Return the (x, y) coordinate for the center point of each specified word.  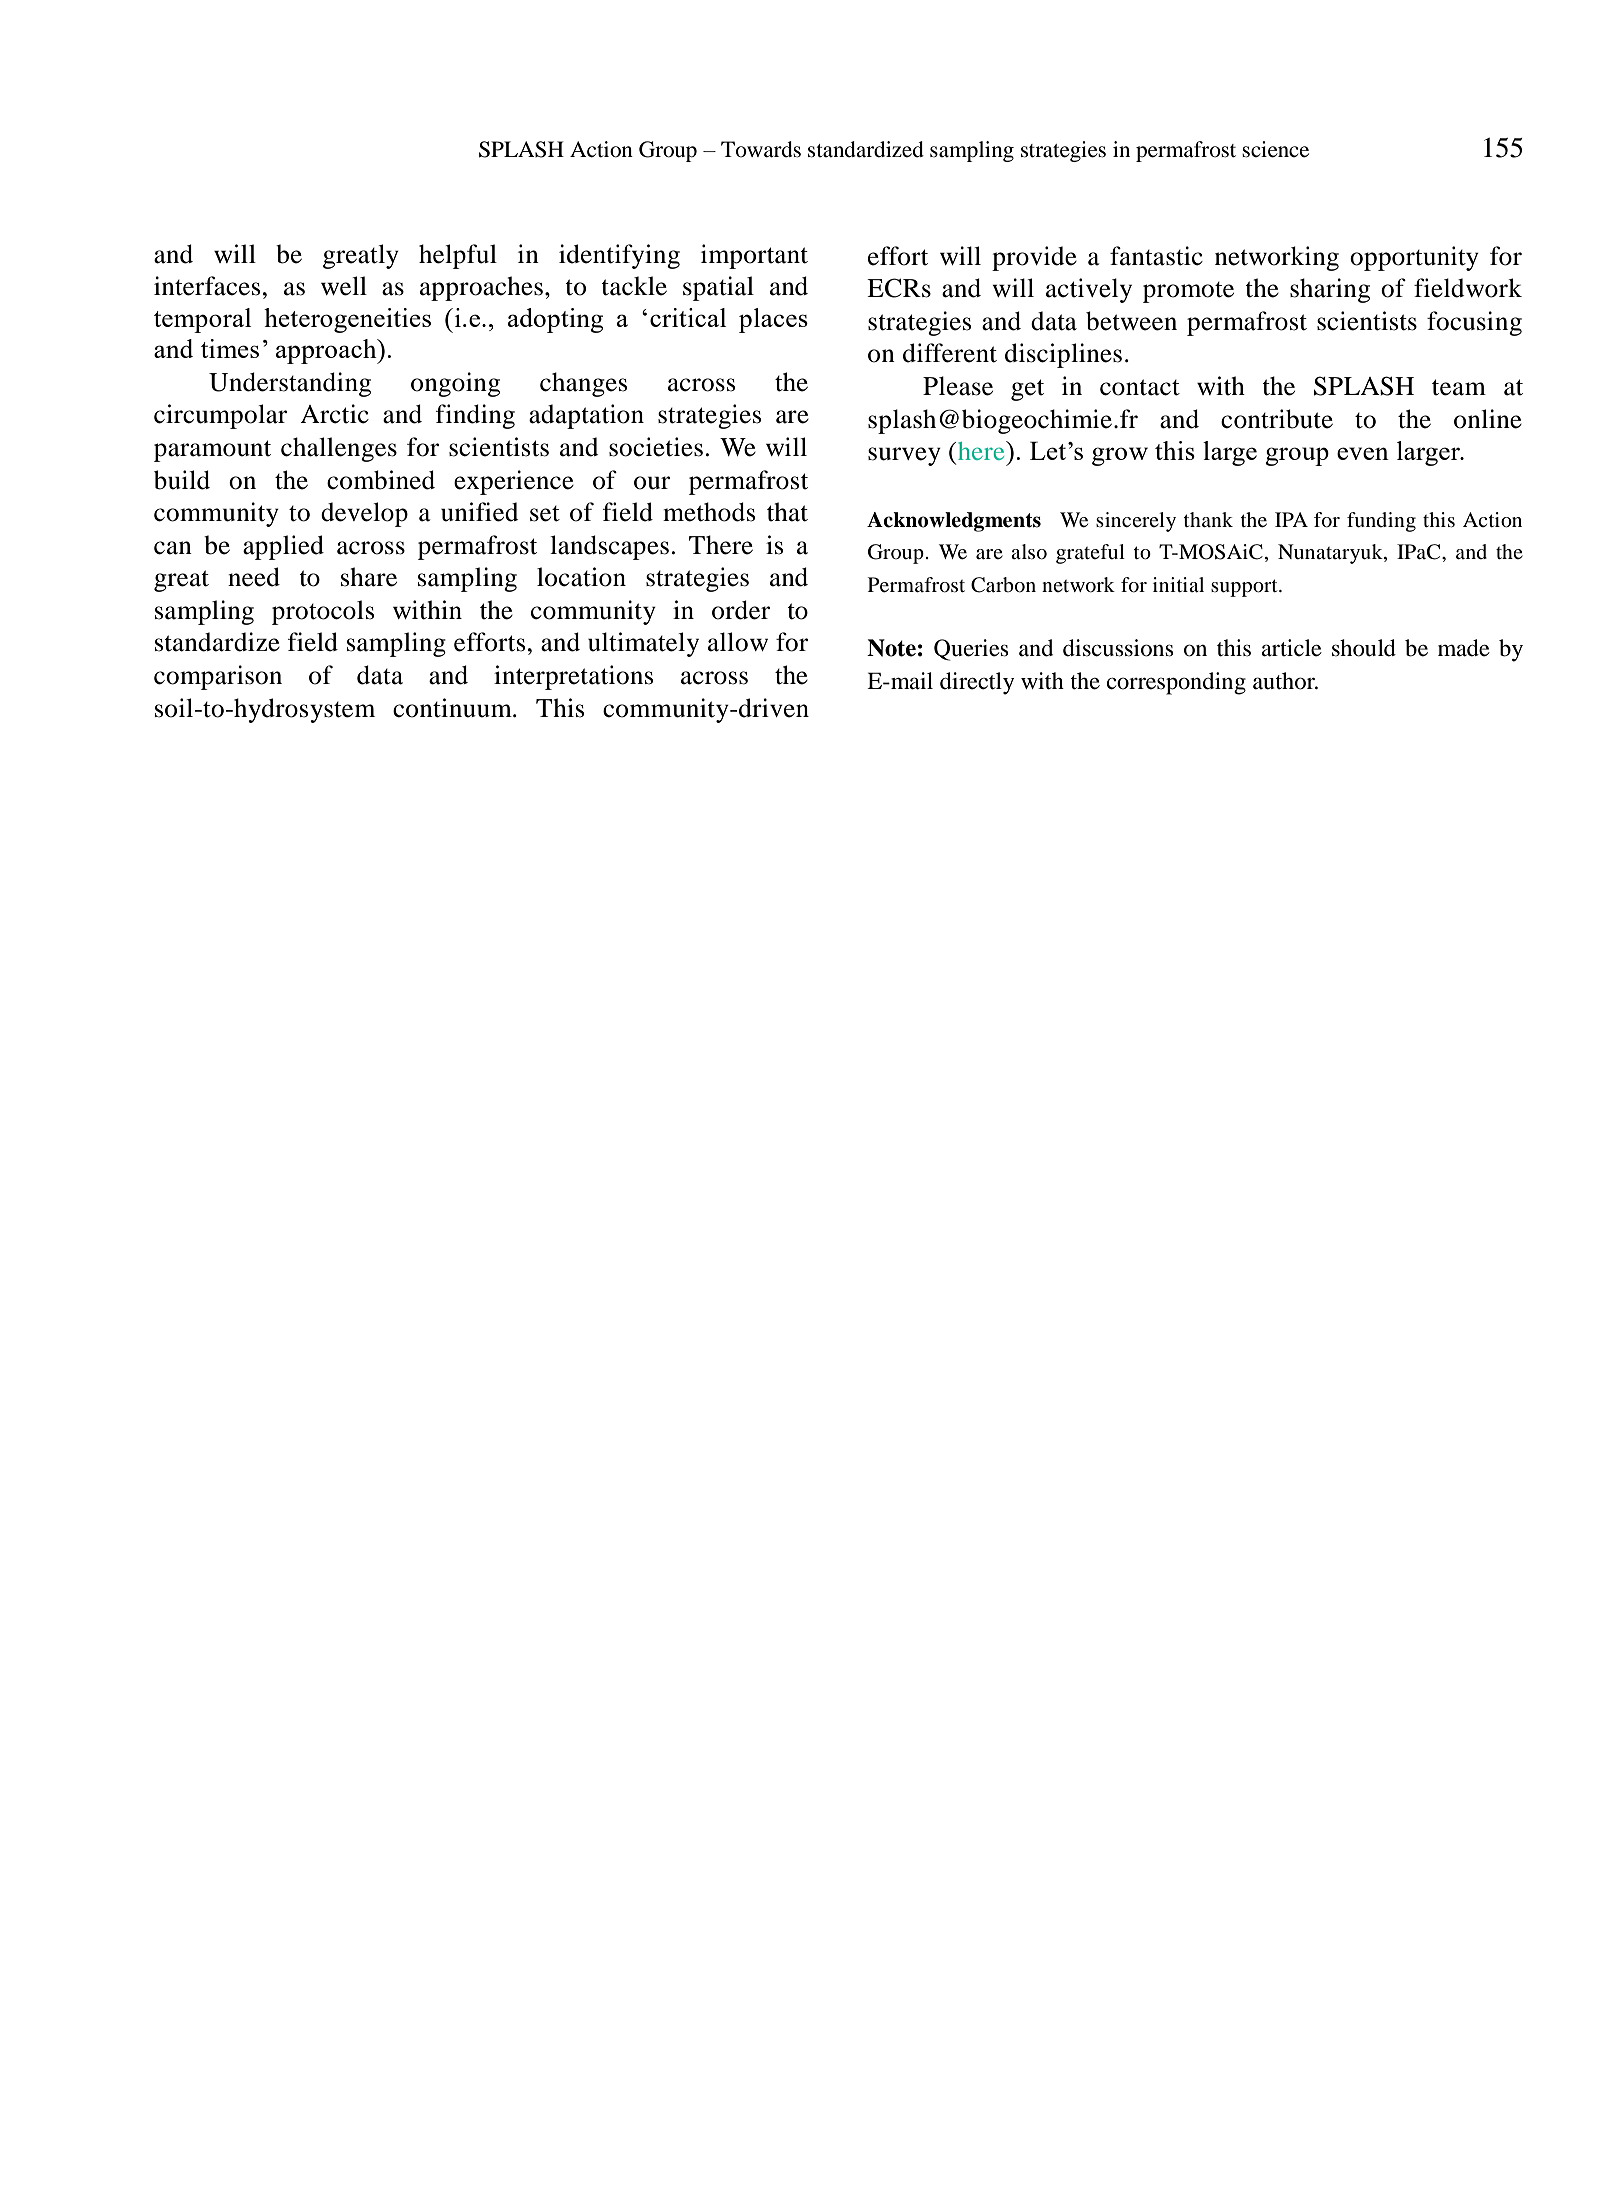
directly (977, 683)
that (787, 512)
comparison (218, 677)
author (1285, 681)
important (754, 256)
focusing (1474, 323)
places (773, 320)
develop (364, 514)
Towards (761, 149)
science (1275, 149)
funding (1381, 522)
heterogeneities (347, 320)
